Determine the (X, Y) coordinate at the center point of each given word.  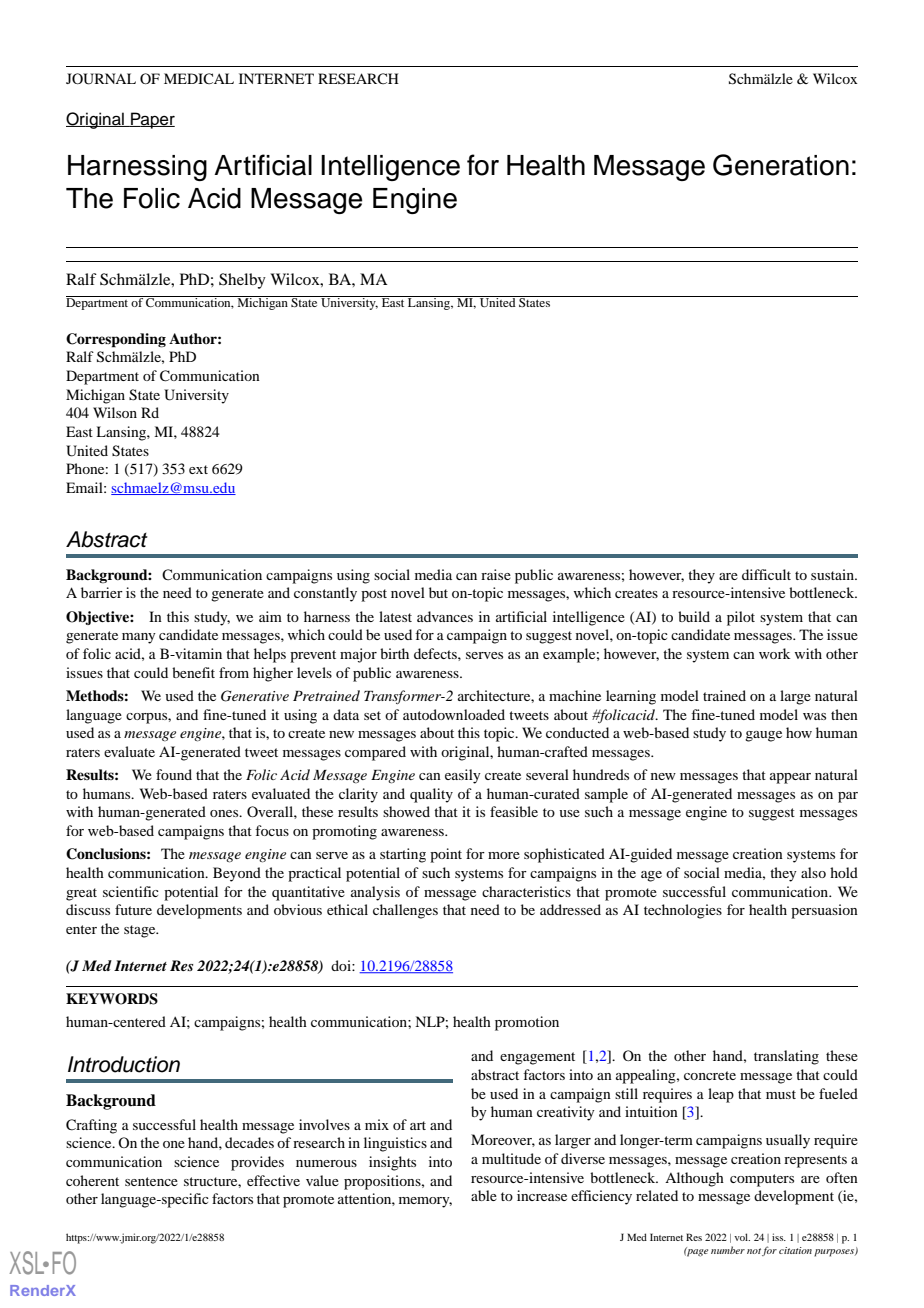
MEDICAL (199, 78)
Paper (152, 120)
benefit (193, 672)
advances (445, 616)
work (774, 653)
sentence (151, 1181)
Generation (781, 165)
